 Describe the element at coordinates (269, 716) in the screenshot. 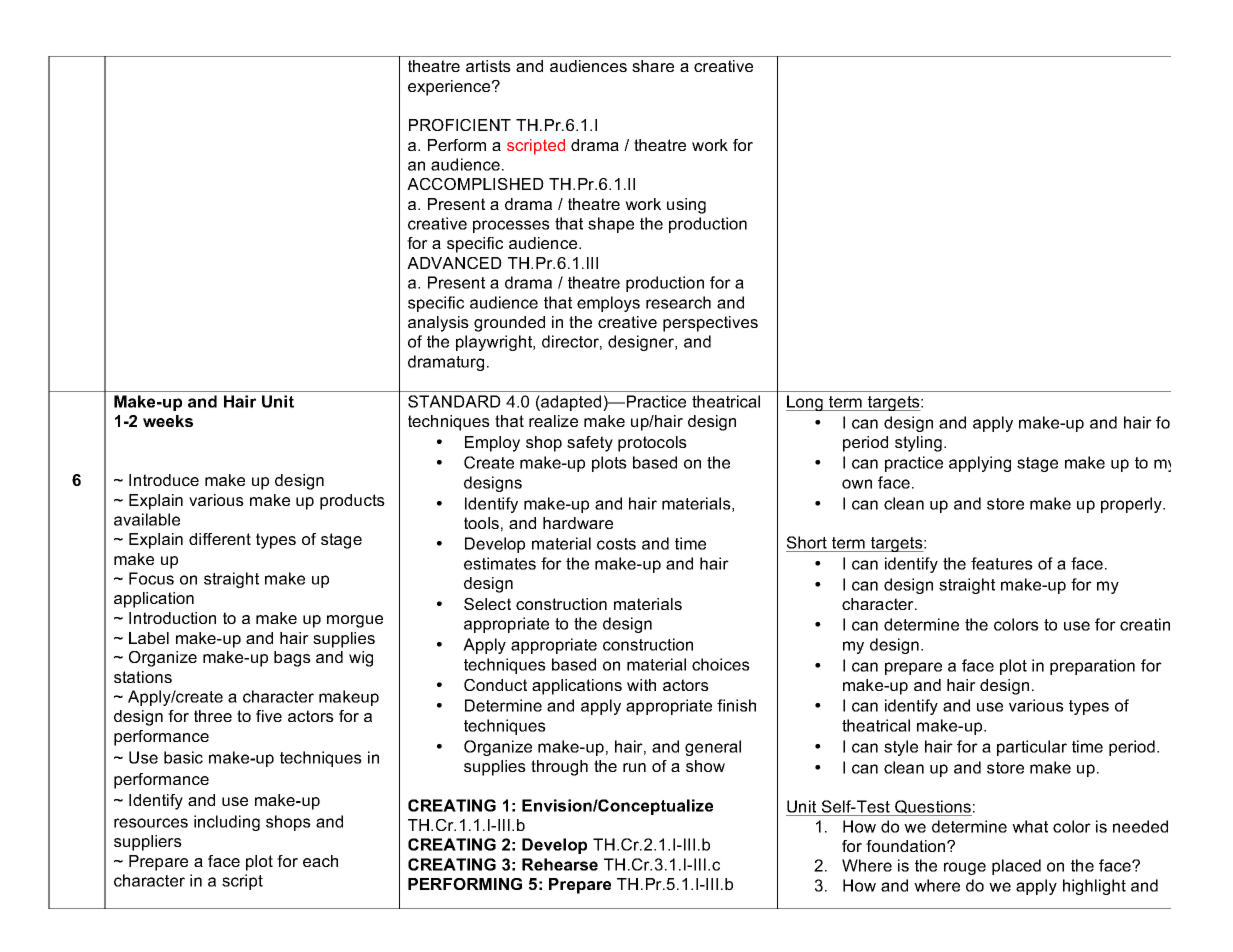

I see `five` at that location.
